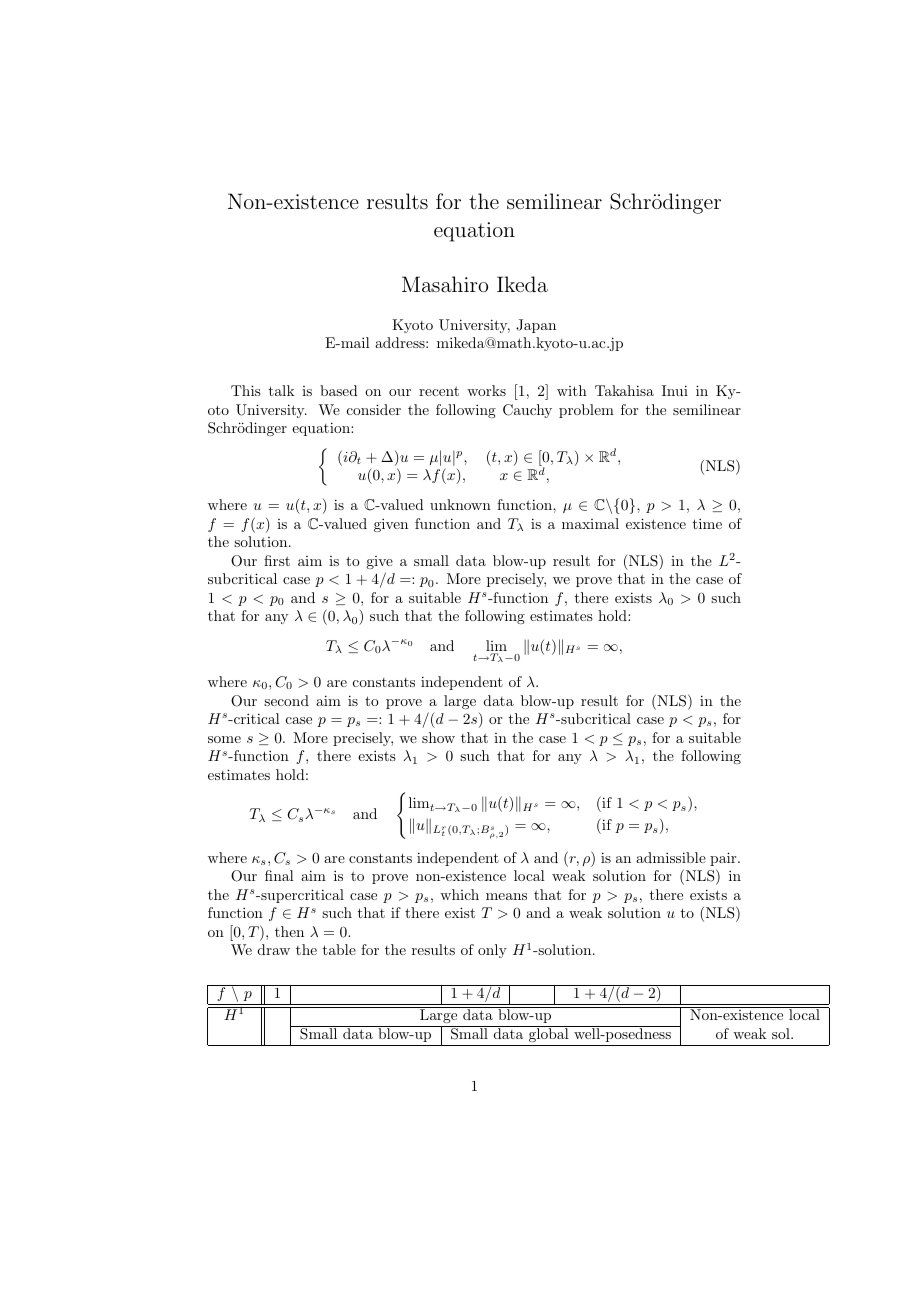 The width and height of the image is (924, 1308). Describe the element at coordinates (274, 949) in the image. I see `draw` at that location.
